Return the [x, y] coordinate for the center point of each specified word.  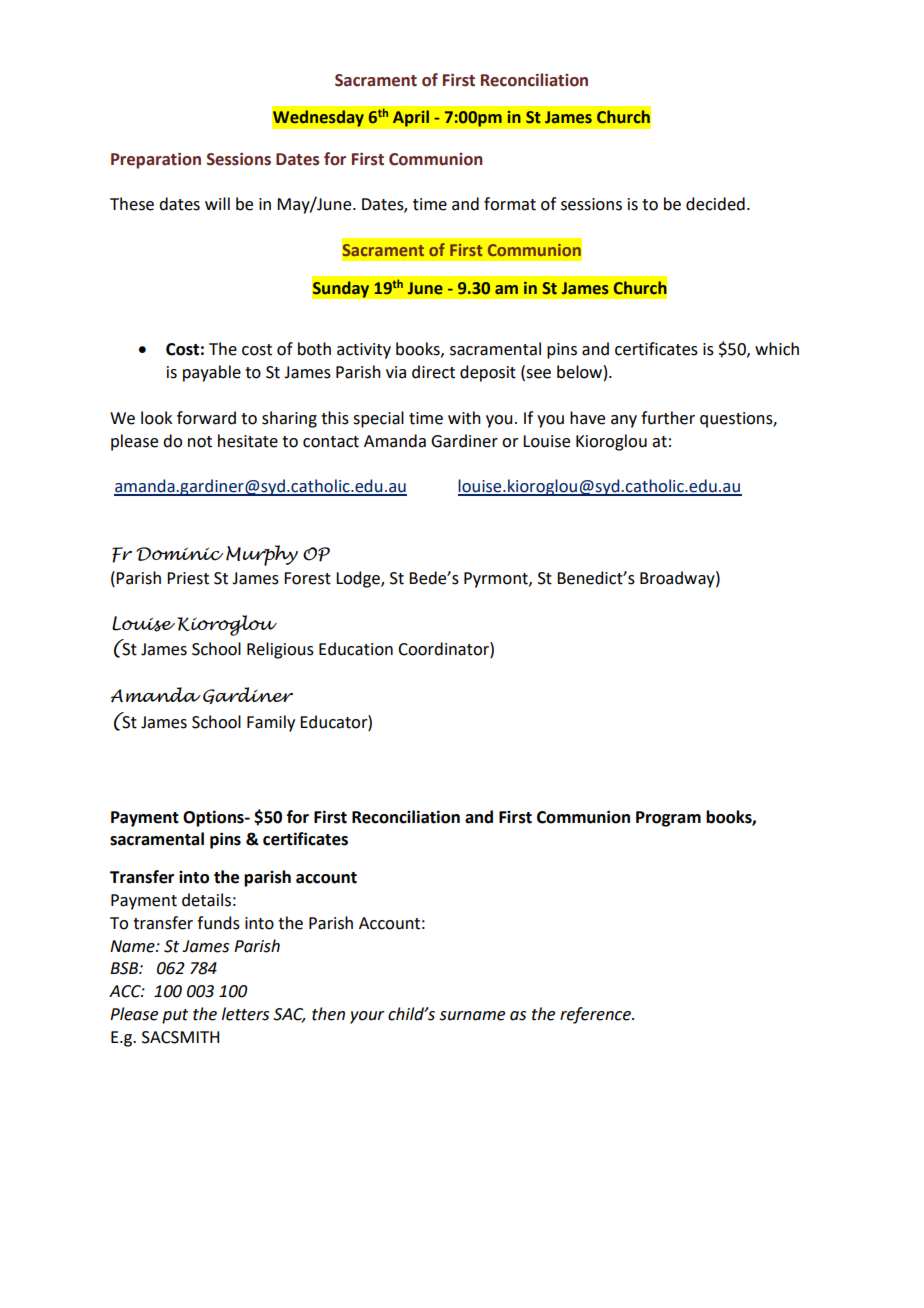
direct [433, 372]
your [367, 1017]
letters [245, 1014]
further [668, 418]
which [777, 349]
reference [596, 1015]
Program [668, 819]
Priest [188, 578]
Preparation [156, 161]
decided [715, 204]
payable [212, 373]
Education [356, 649]
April [411, 118]
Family [271, 723]
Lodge [359, 579]
